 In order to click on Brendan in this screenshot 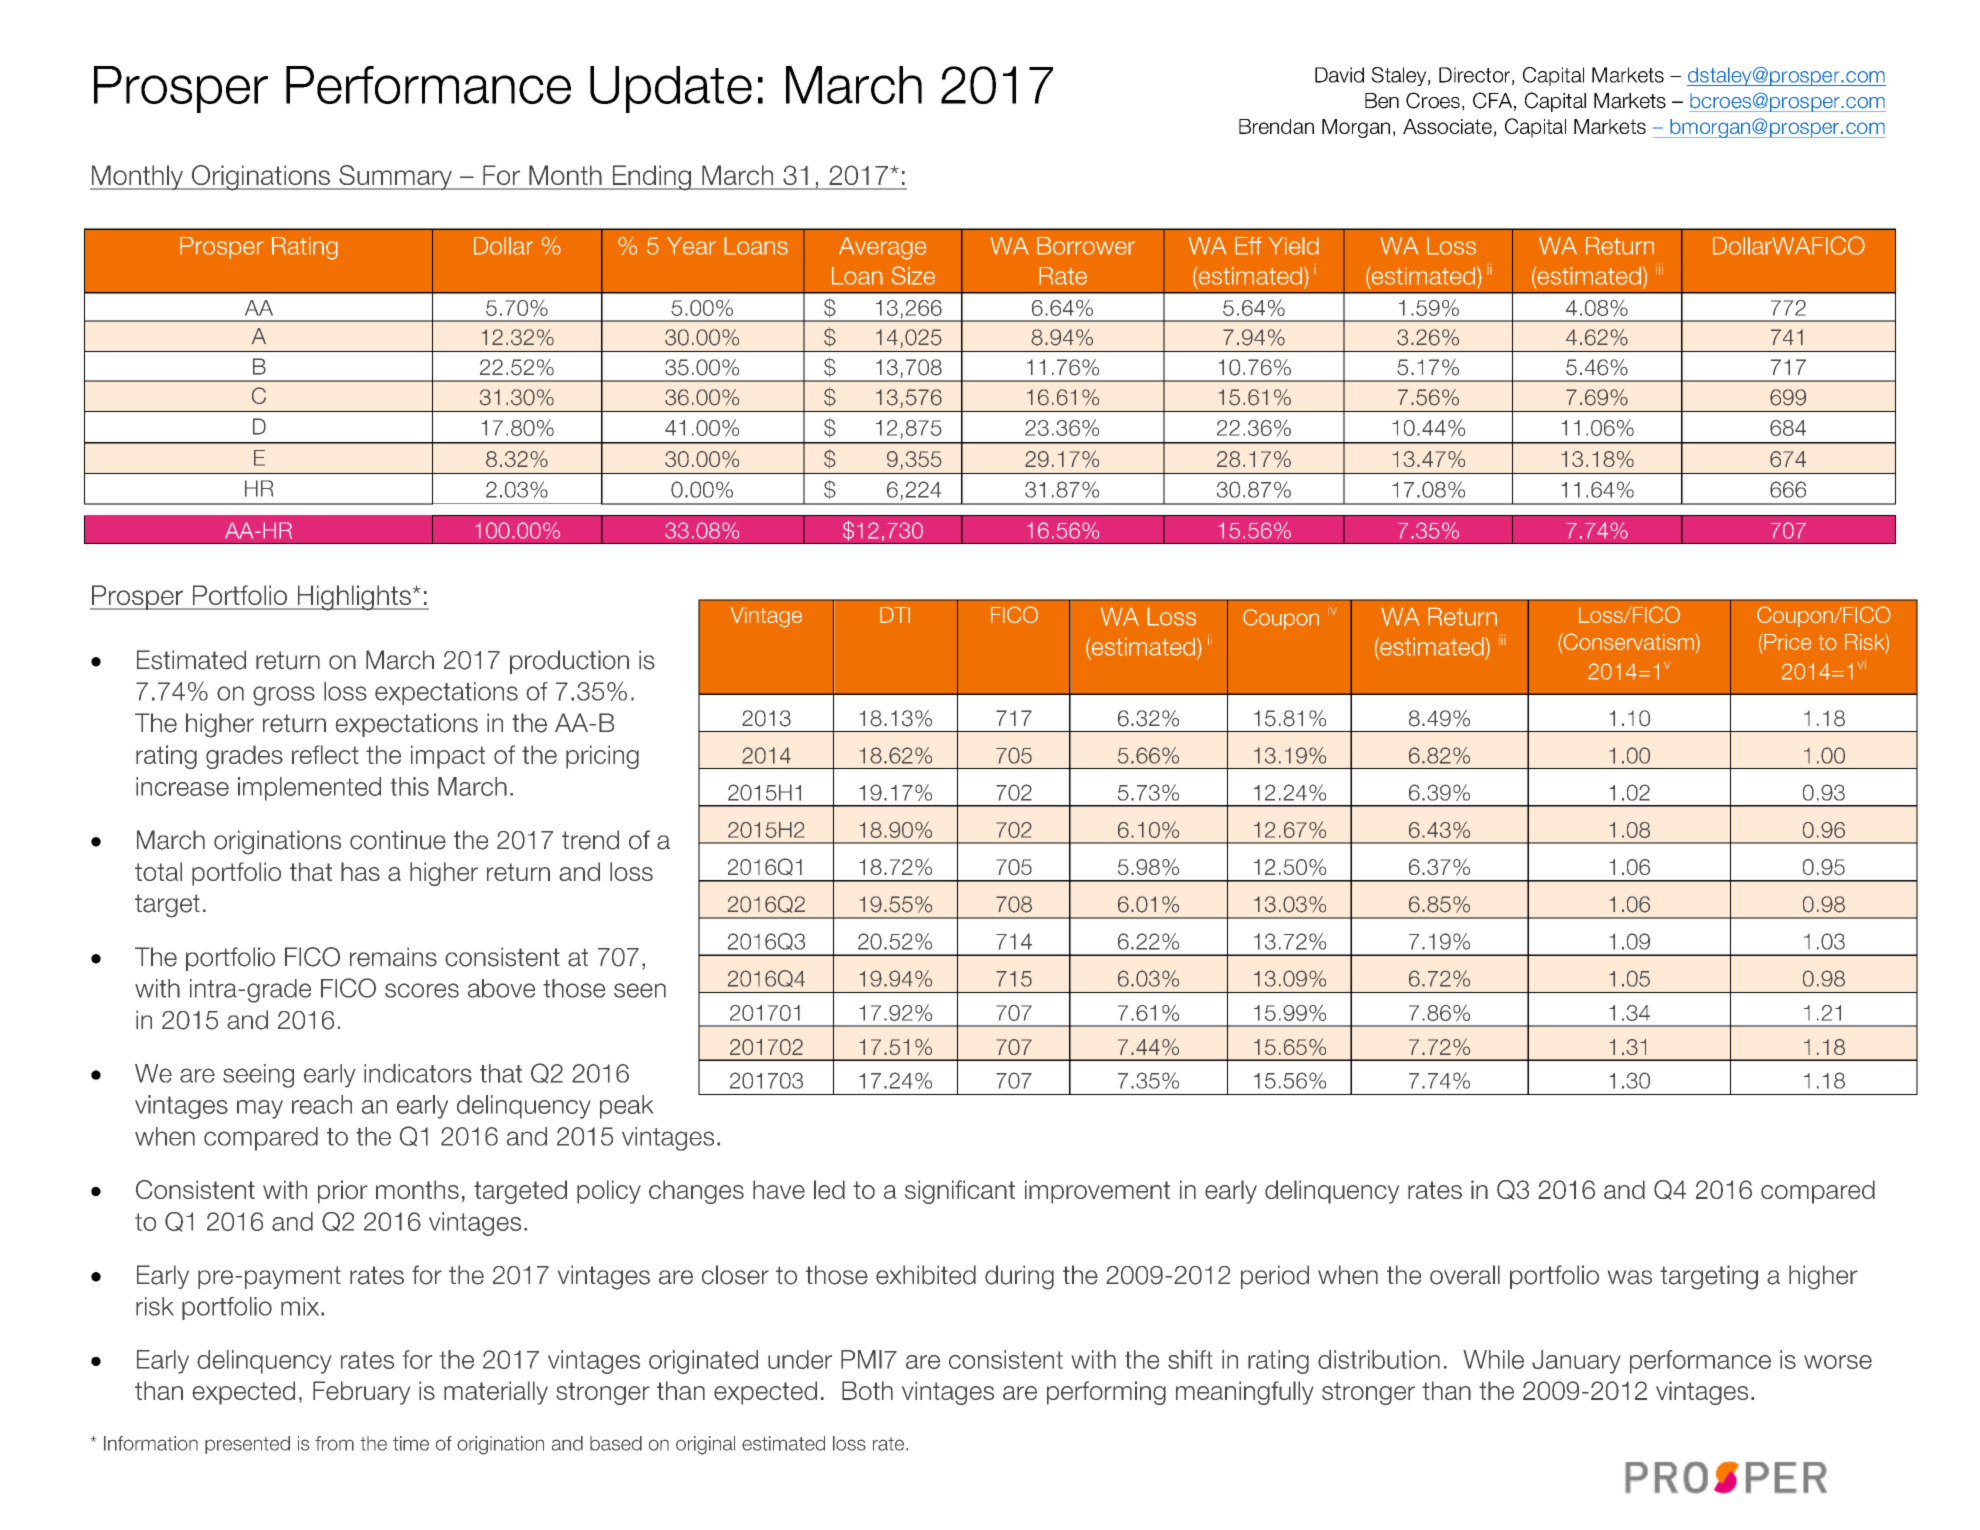, I will do `click(1276, 126)`.
